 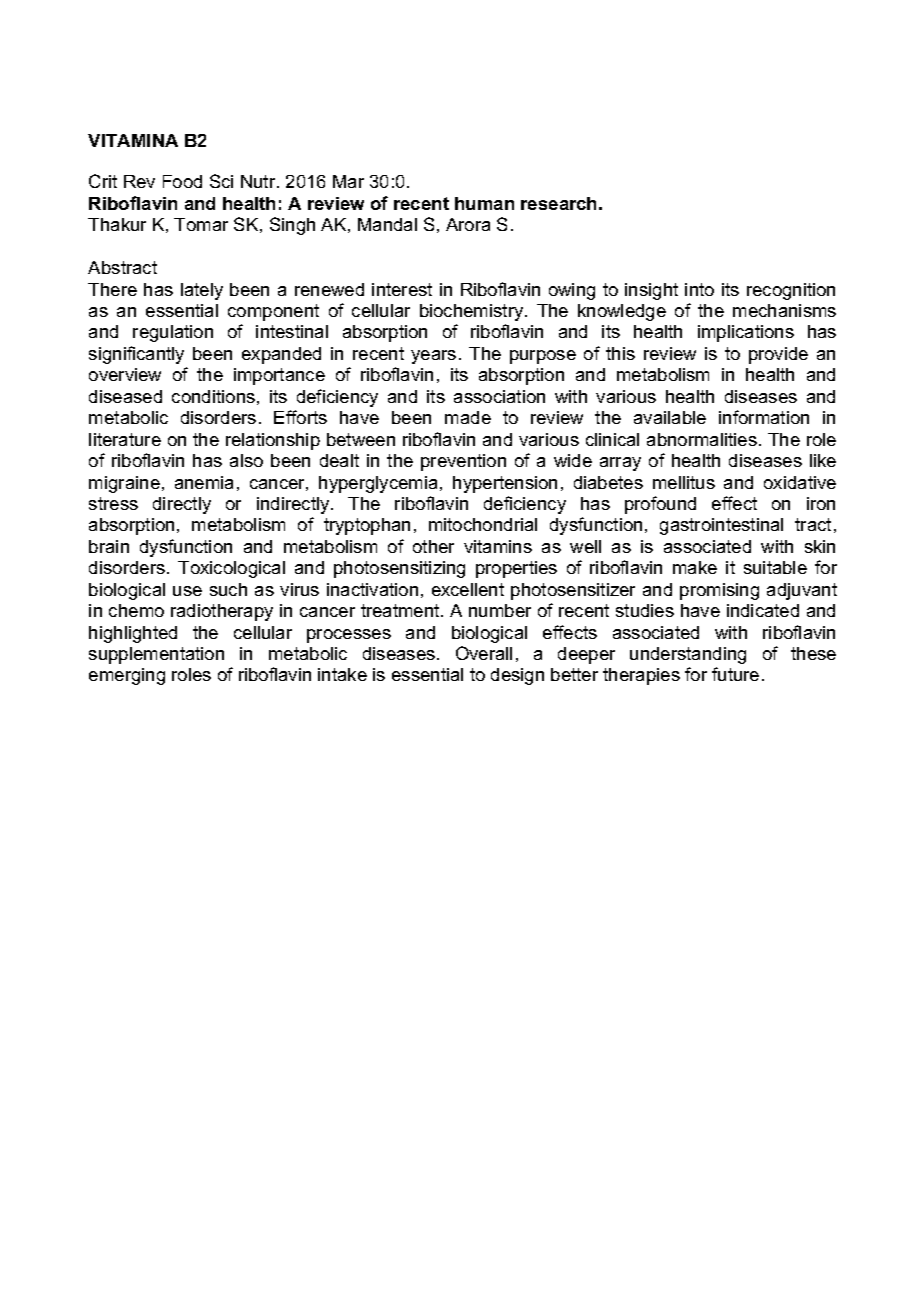 What do you see at coordinates (156, 655) in the image?
I see `supplementation` at bounding box center [156, 655].
